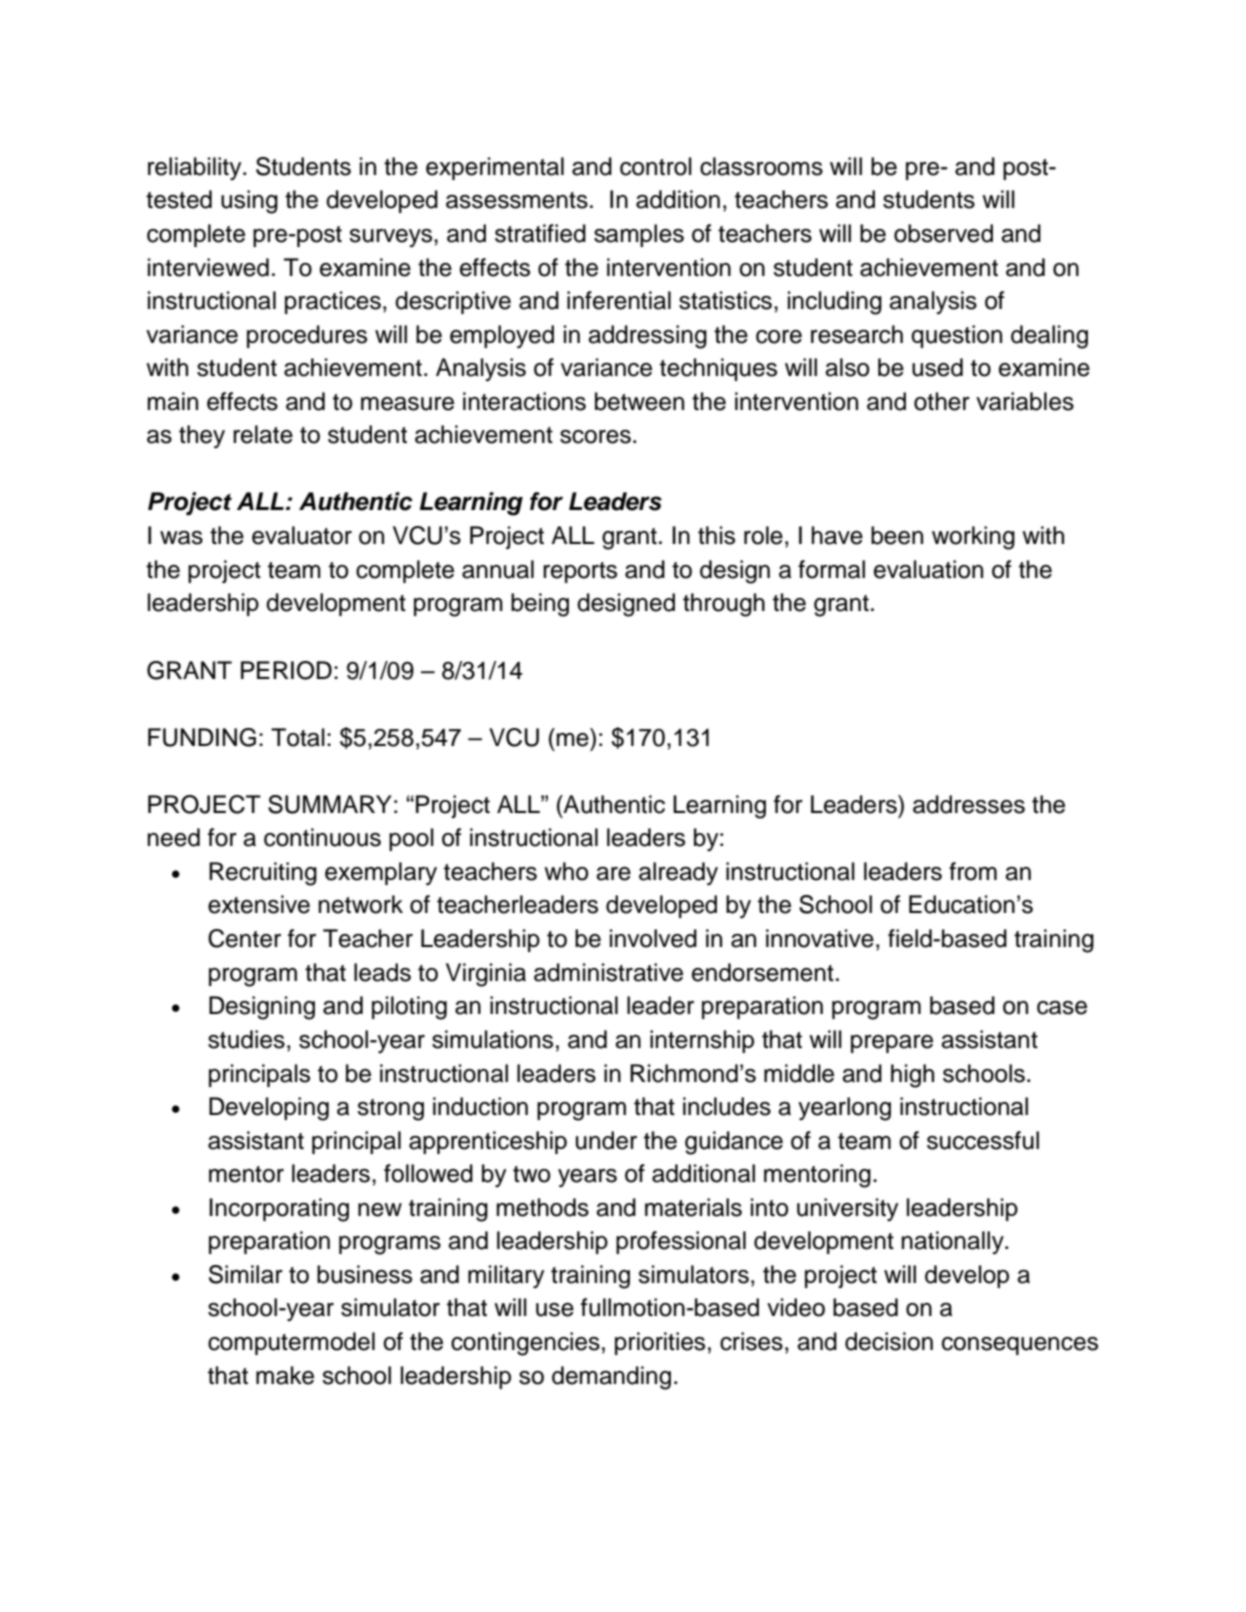  Describe the element at coordinates (580, 572) in the screenshot. I see `reports` at that location.
